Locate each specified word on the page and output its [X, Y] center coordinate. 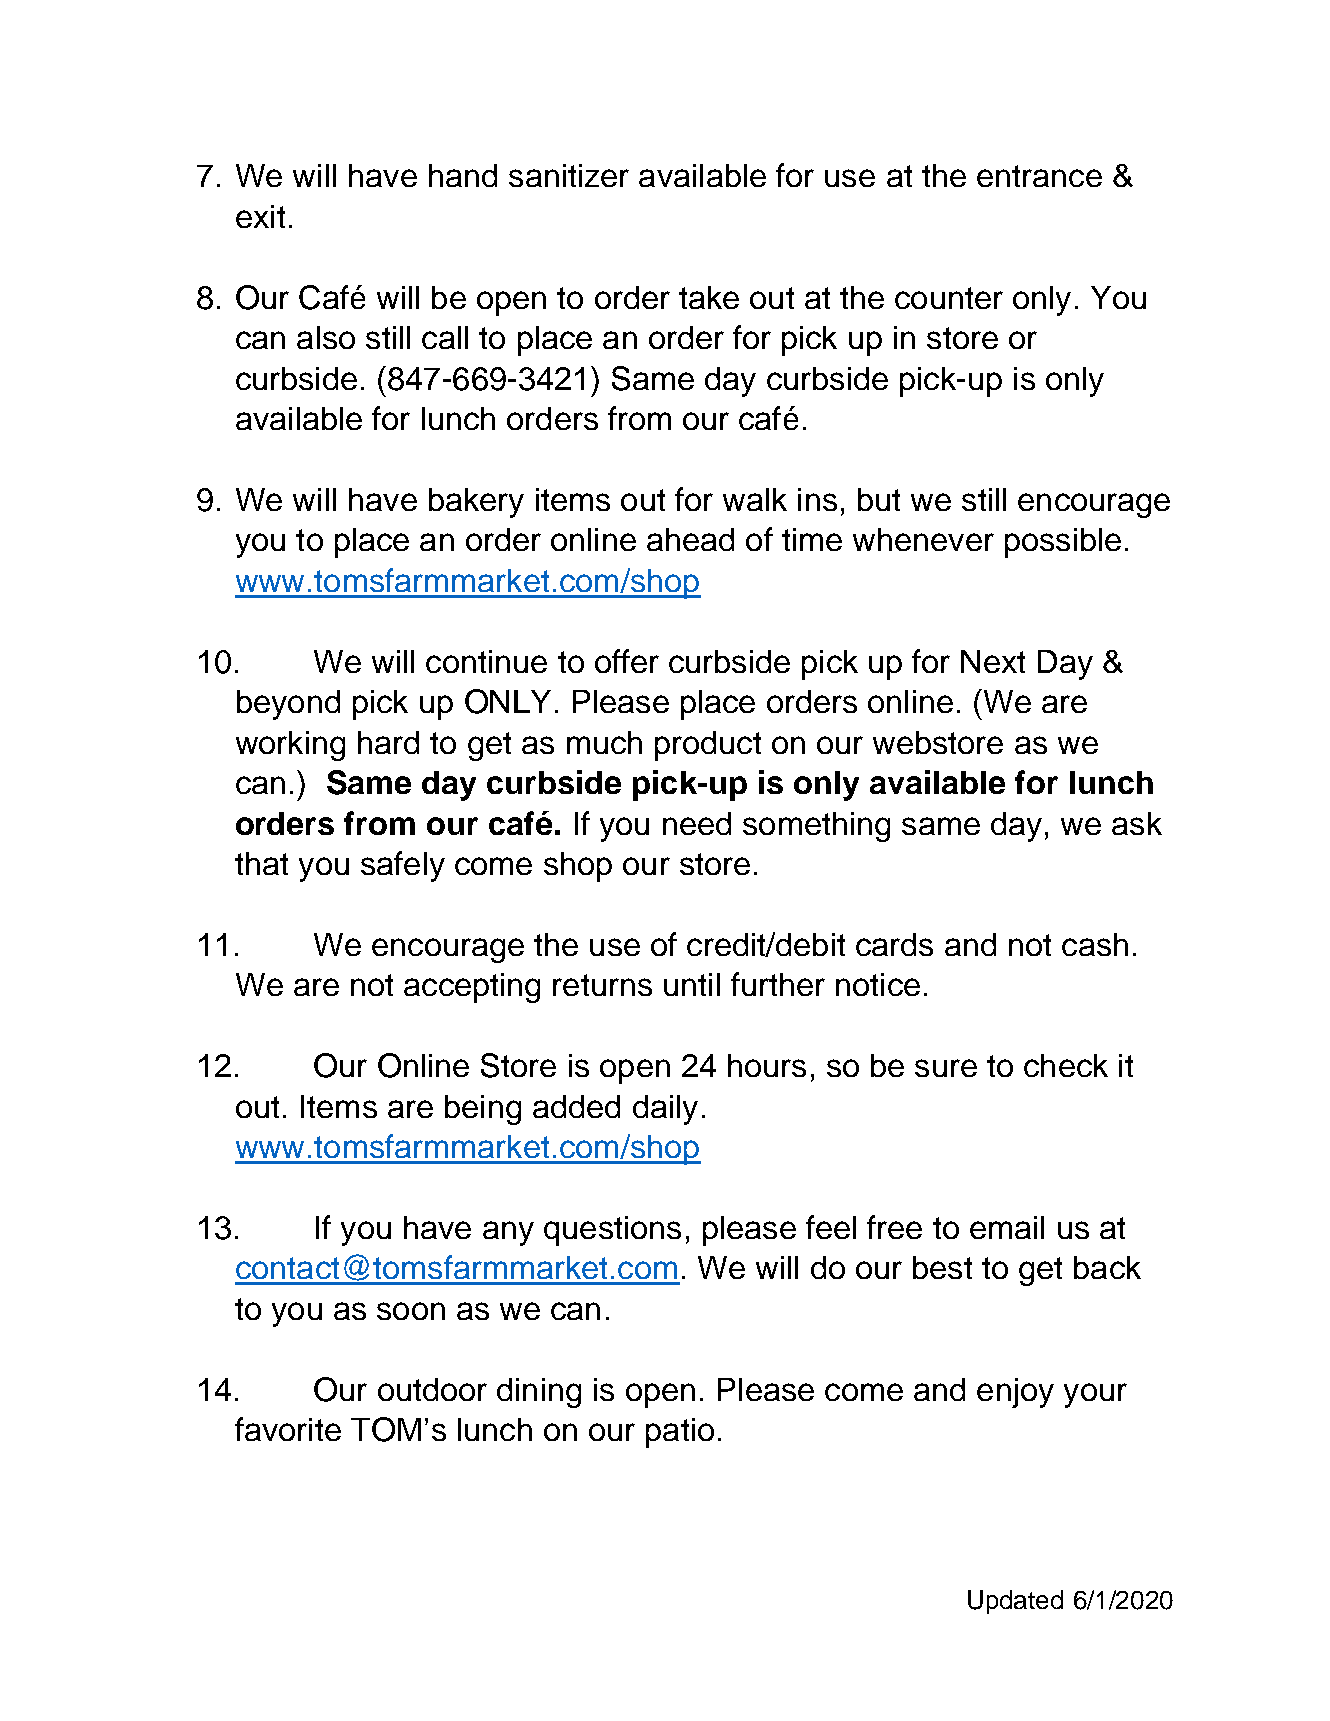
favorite [288, 1429]
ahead [690, 539]
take [709, 297]
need [697, 823]
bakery [476, 503]
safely [403, 866]
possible [1063, 543]
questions [612, 1231]
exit [260, 216]
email [1007, 1227]
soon [411, 1311]
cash [1095, 944]
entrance [1039, 176]
